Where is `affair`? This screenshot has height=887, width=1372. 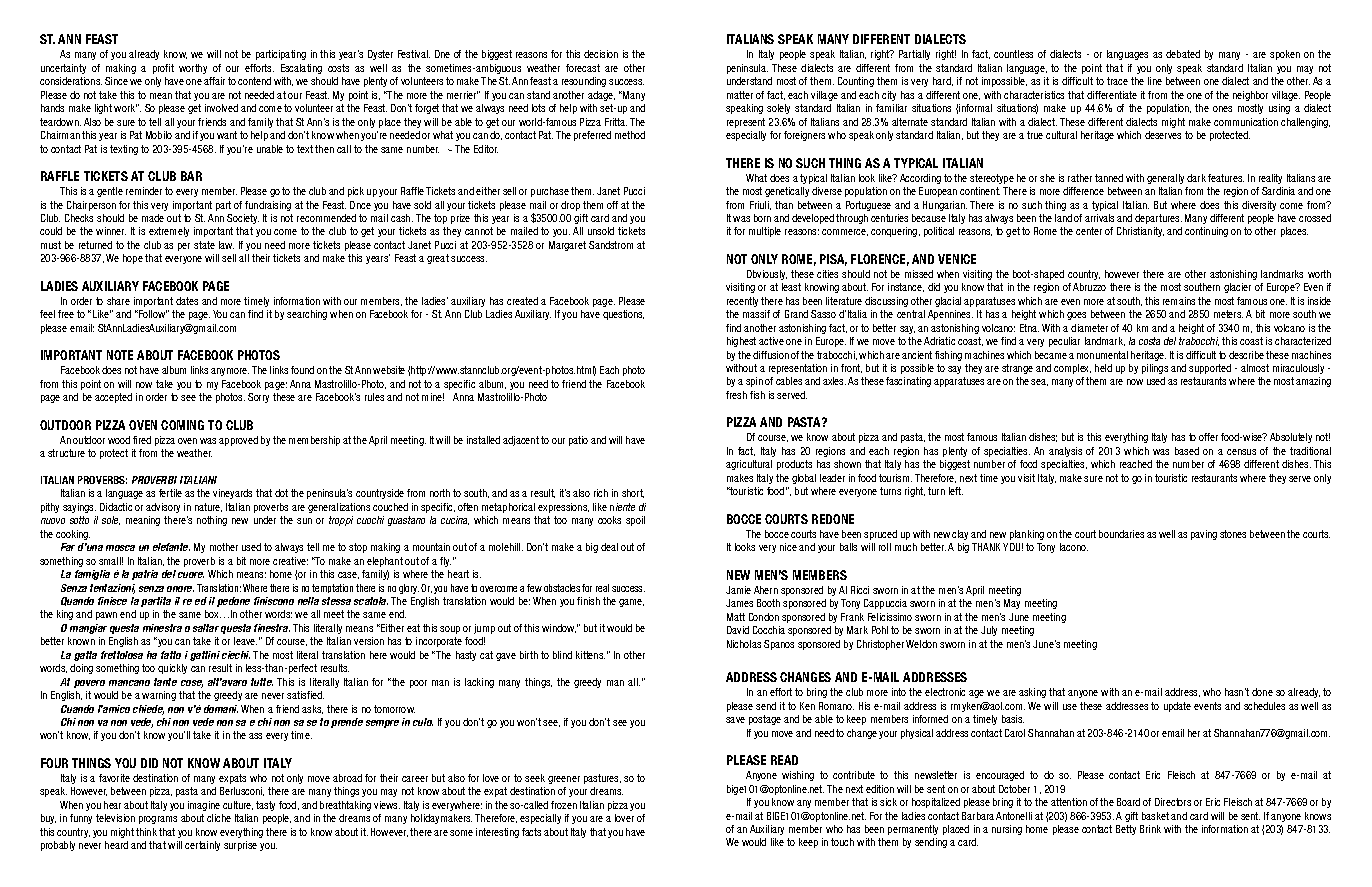 affair is located at coordinates (214, 81).
